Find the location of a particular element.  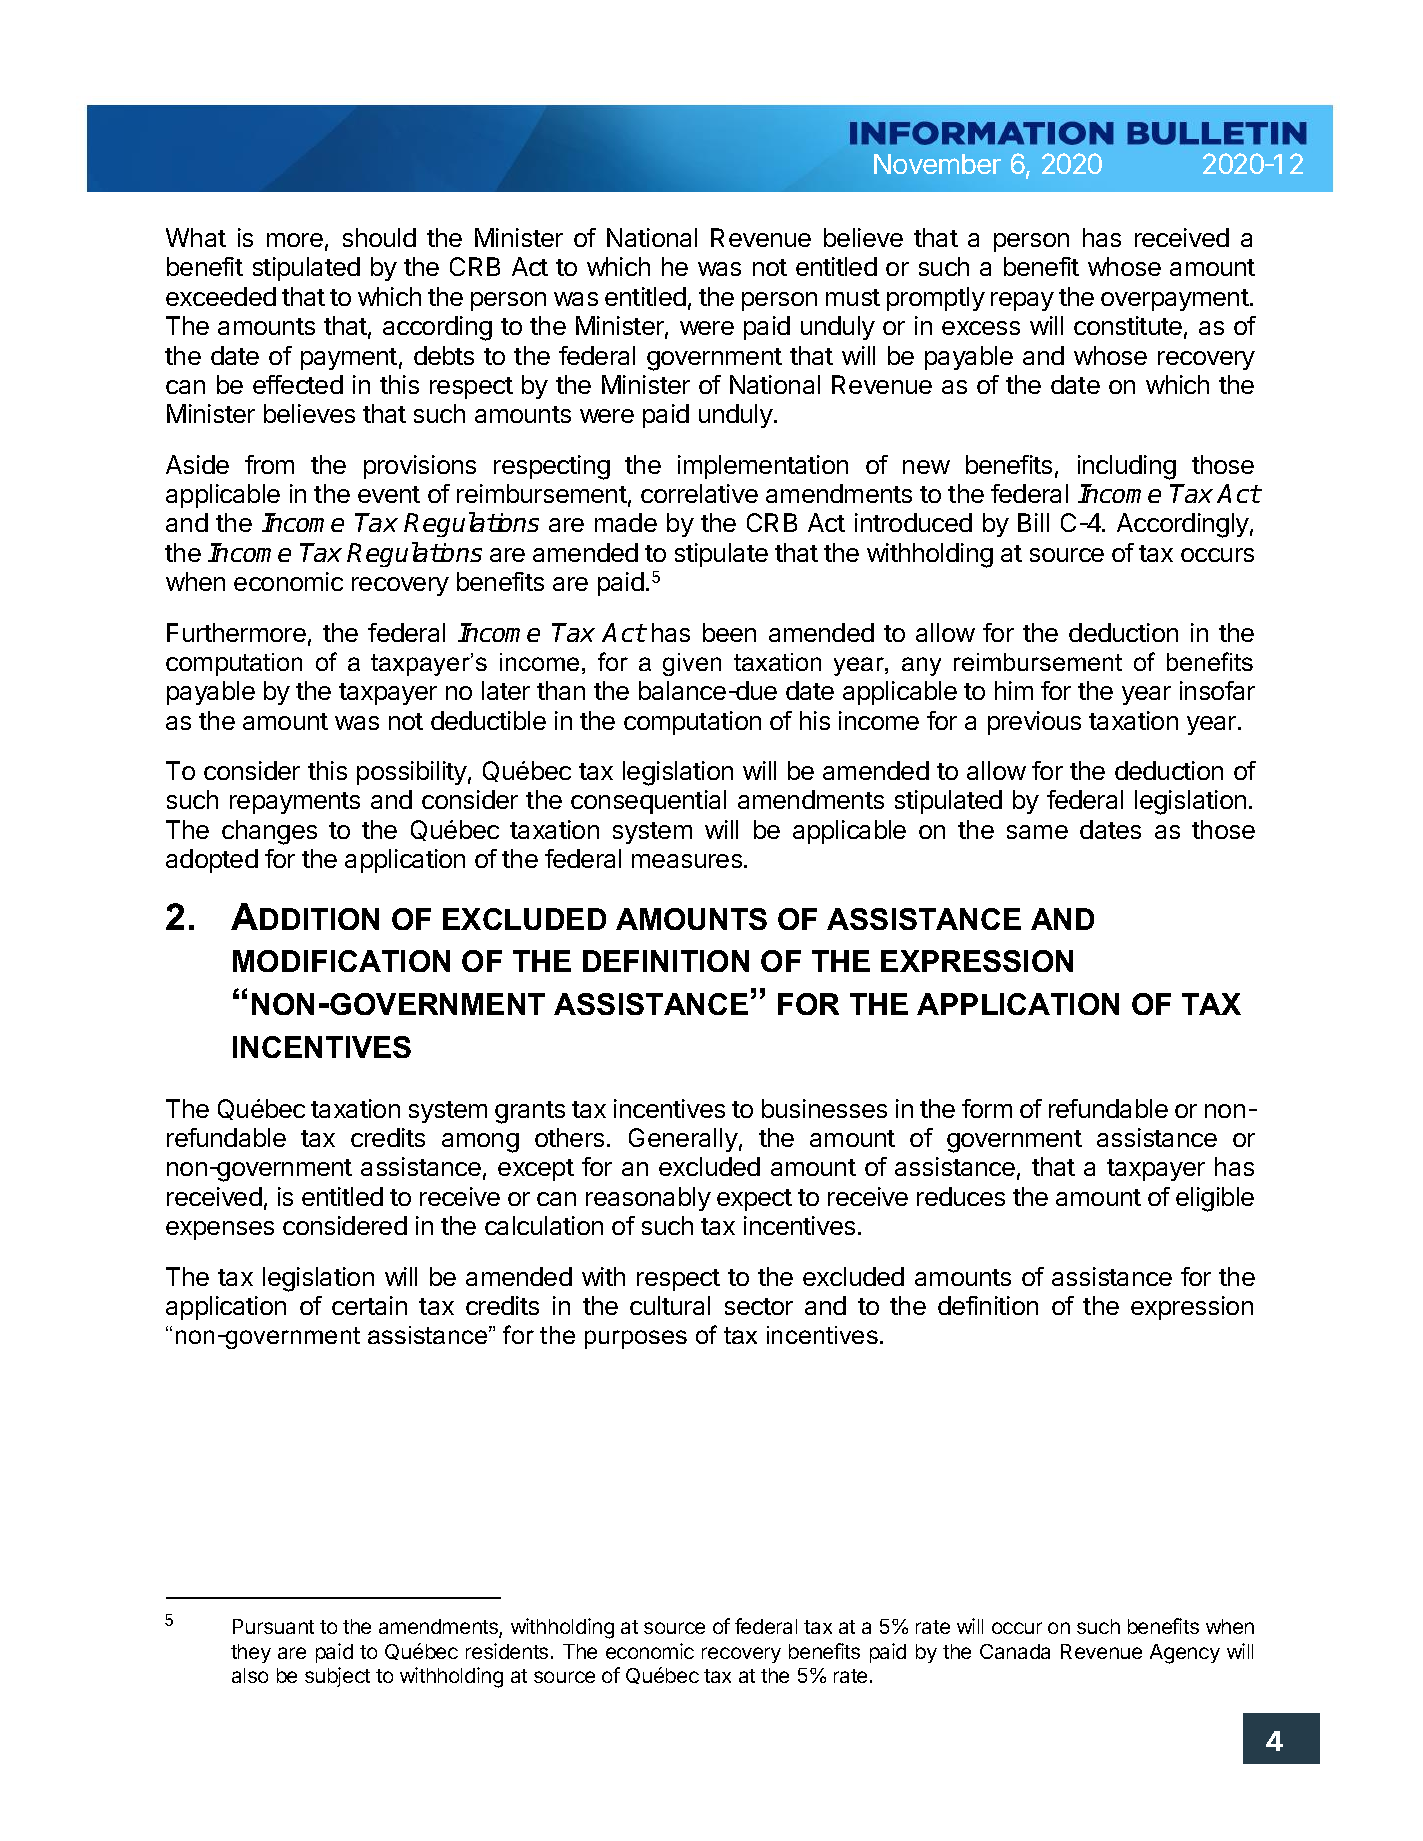

measures is located at coordinates (687, 861).
